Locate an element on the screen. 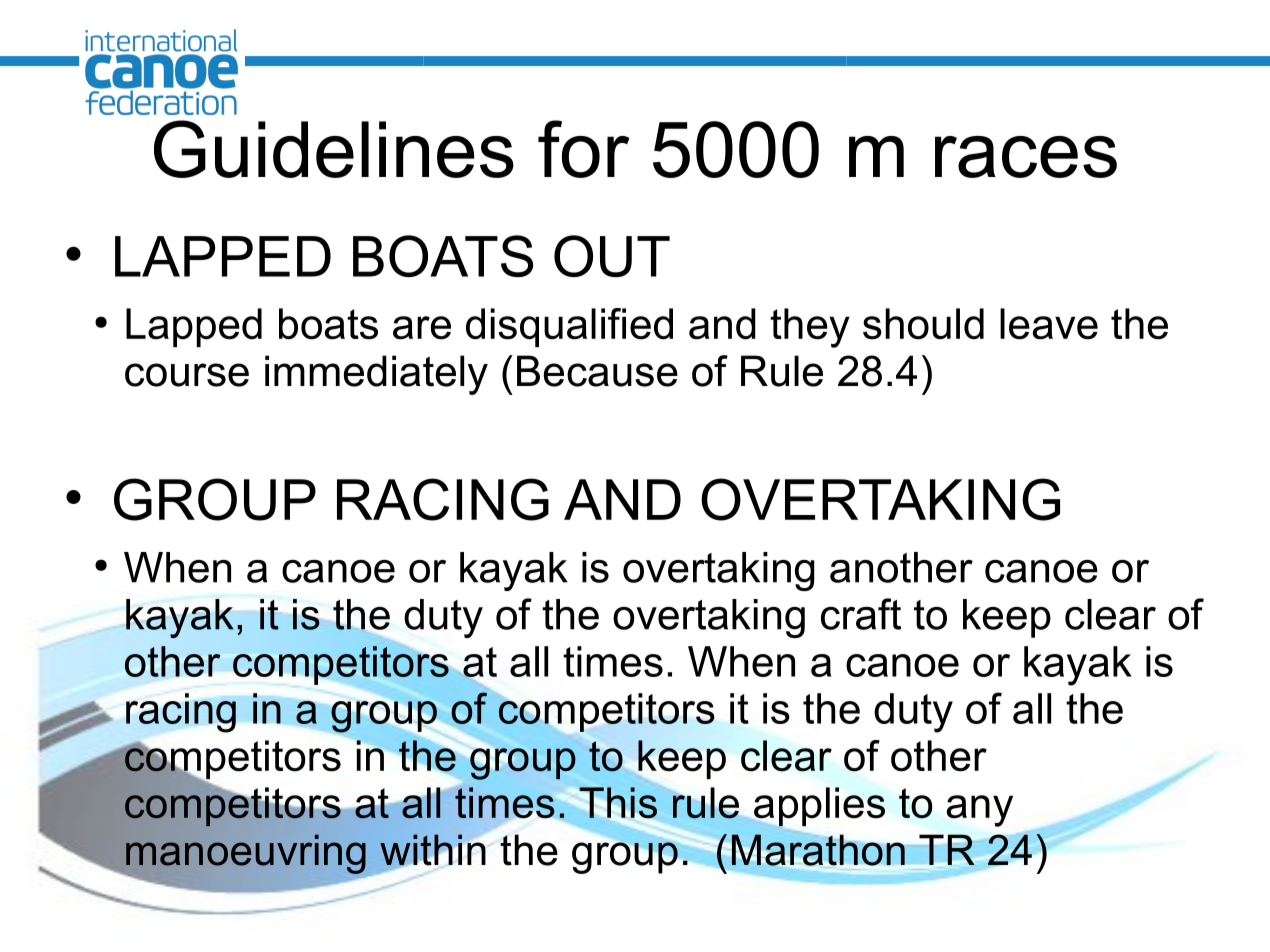  course is located at coordinates (187, 375).
